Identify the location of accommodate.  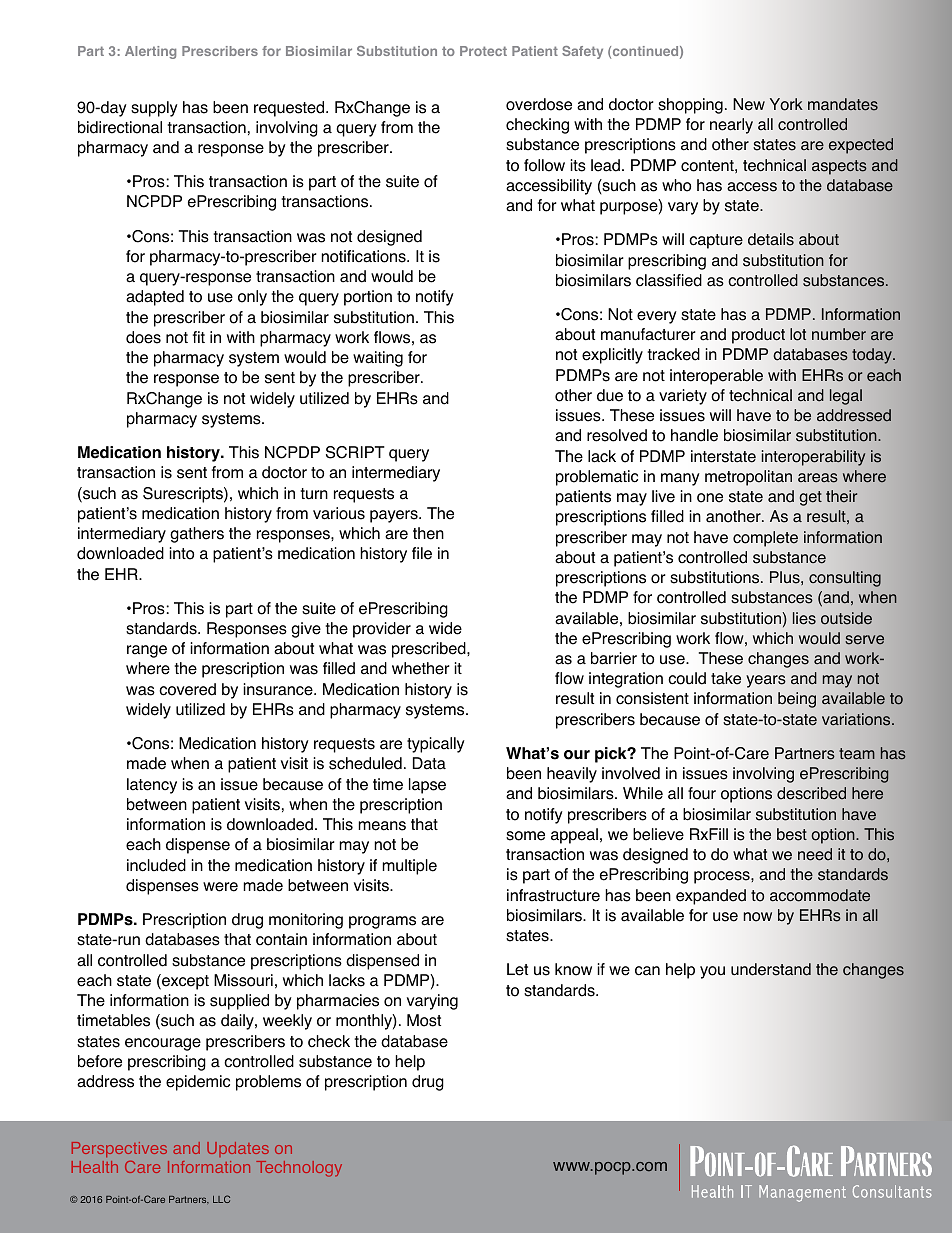
(820, 895).
